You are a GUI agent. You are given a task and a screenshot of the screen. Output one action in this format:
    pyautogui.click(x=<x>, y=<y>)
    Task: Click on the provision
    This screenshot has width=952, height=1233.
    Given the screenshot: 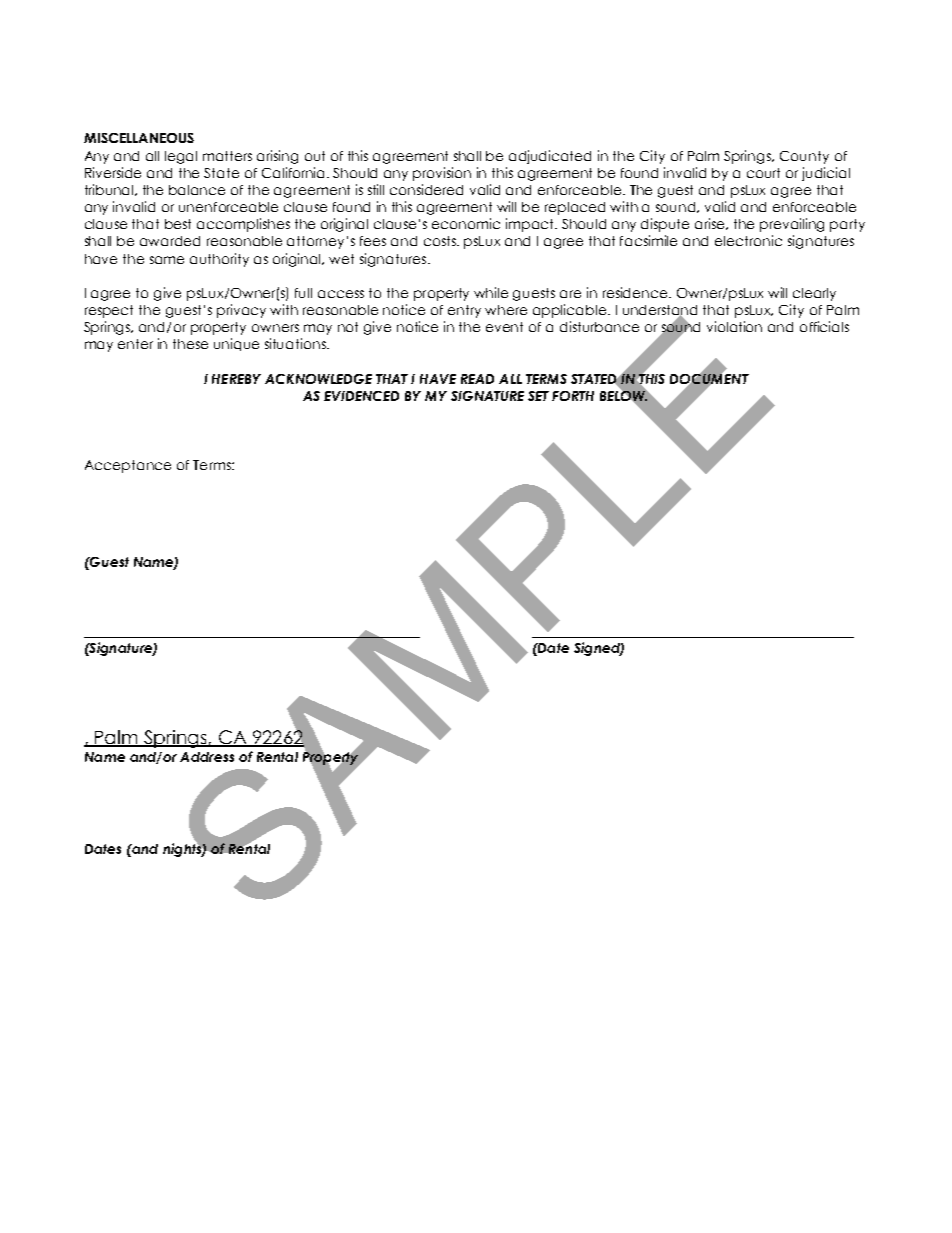 What is the action you would take?
    pyautogui.click(x=442, y=174)
